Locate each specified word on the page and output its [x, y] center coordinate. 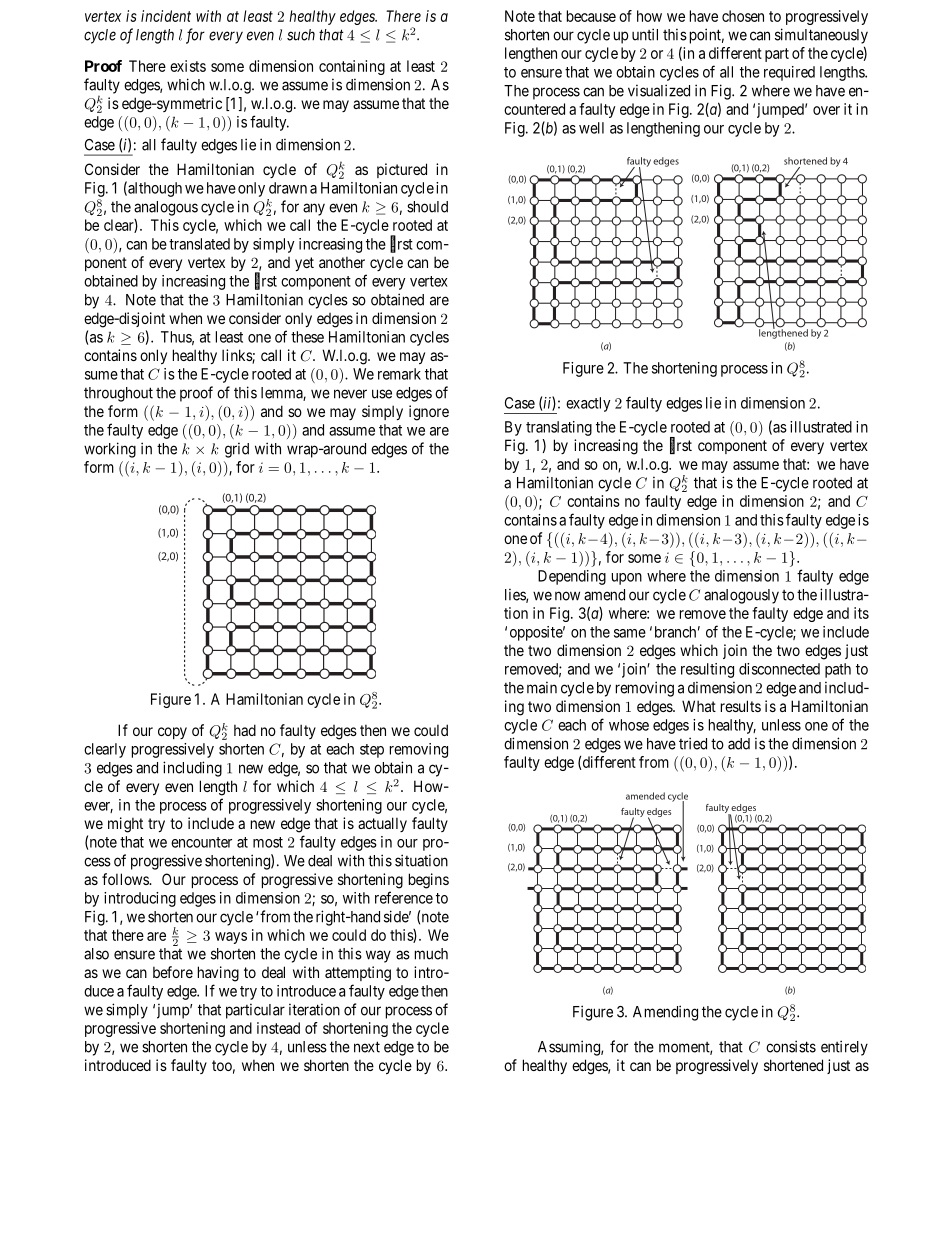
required [789, 73]
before [173, 972]
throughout [118, 394]
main [542, 687]
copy [172, 733]
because [591, 16]
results [741, 706]
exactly [588, 404]
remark [399, 374]
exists [188, 66]
